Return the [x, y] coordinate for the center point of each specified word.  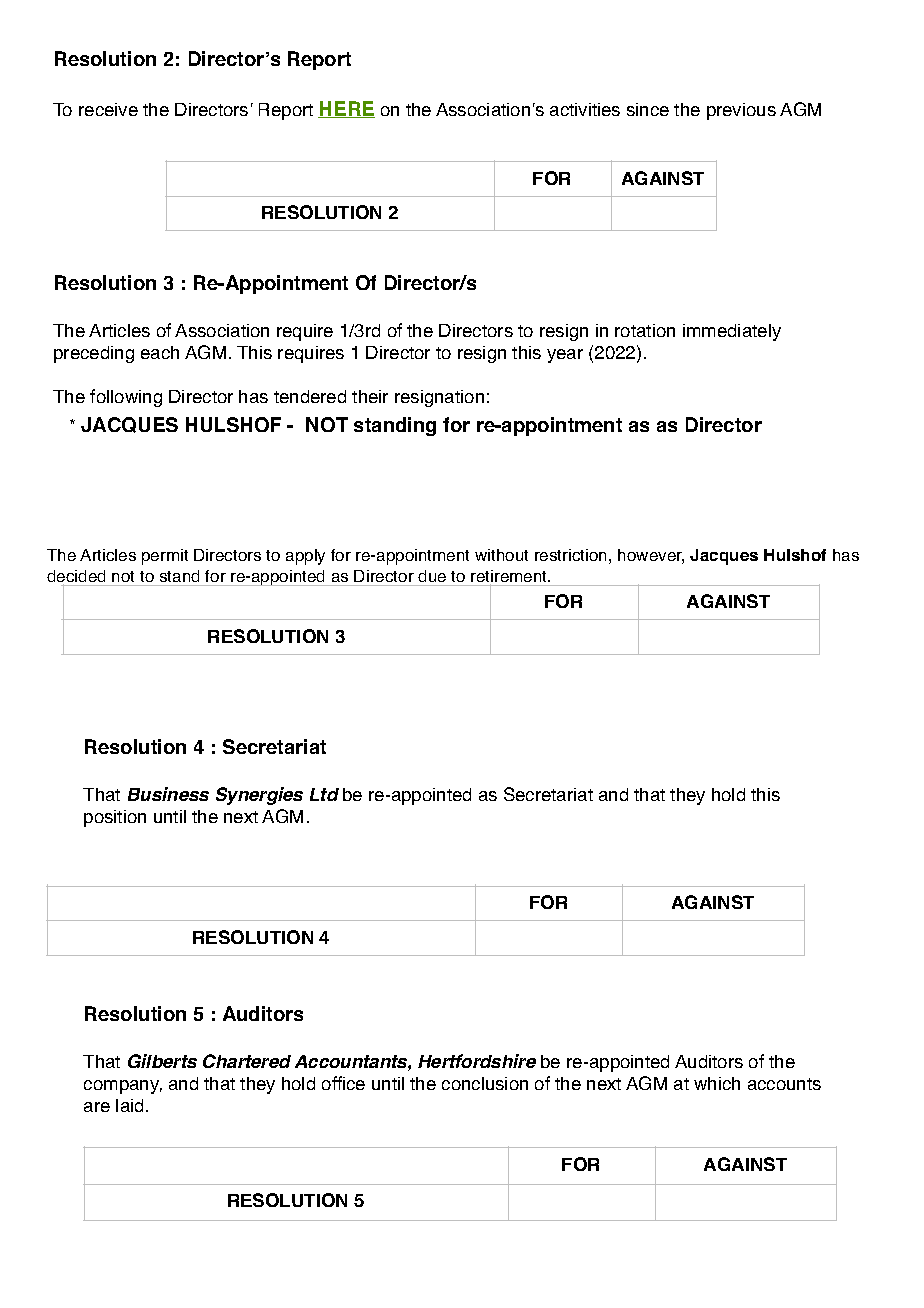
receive [108, 109]
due [432, 576]
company [123, 1087]
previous [741, 111]
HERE [346, 109]
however [651, 556]
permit [165, 557]
